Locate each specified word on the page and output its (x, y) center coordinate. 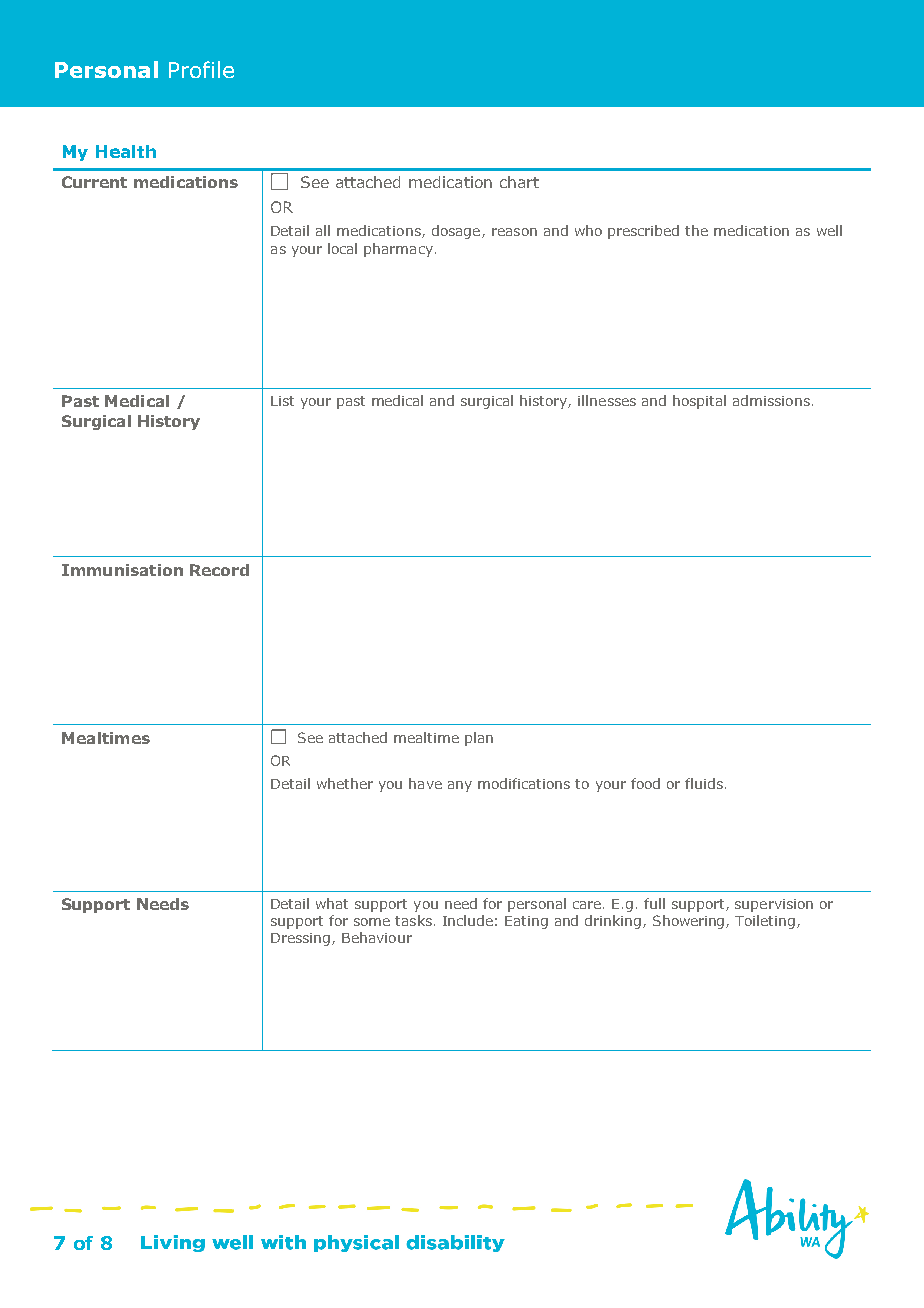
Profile (201, 69)
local (342, 248)
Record (219, 570)
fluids (704, 783)
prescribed (643, 232)
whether (345, 783)
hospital (699, 402)
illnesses (607, 400)
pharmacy (400, 250)
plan (479, 739)
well (829, 230)
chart (519, 182)
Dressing (302, 939)
